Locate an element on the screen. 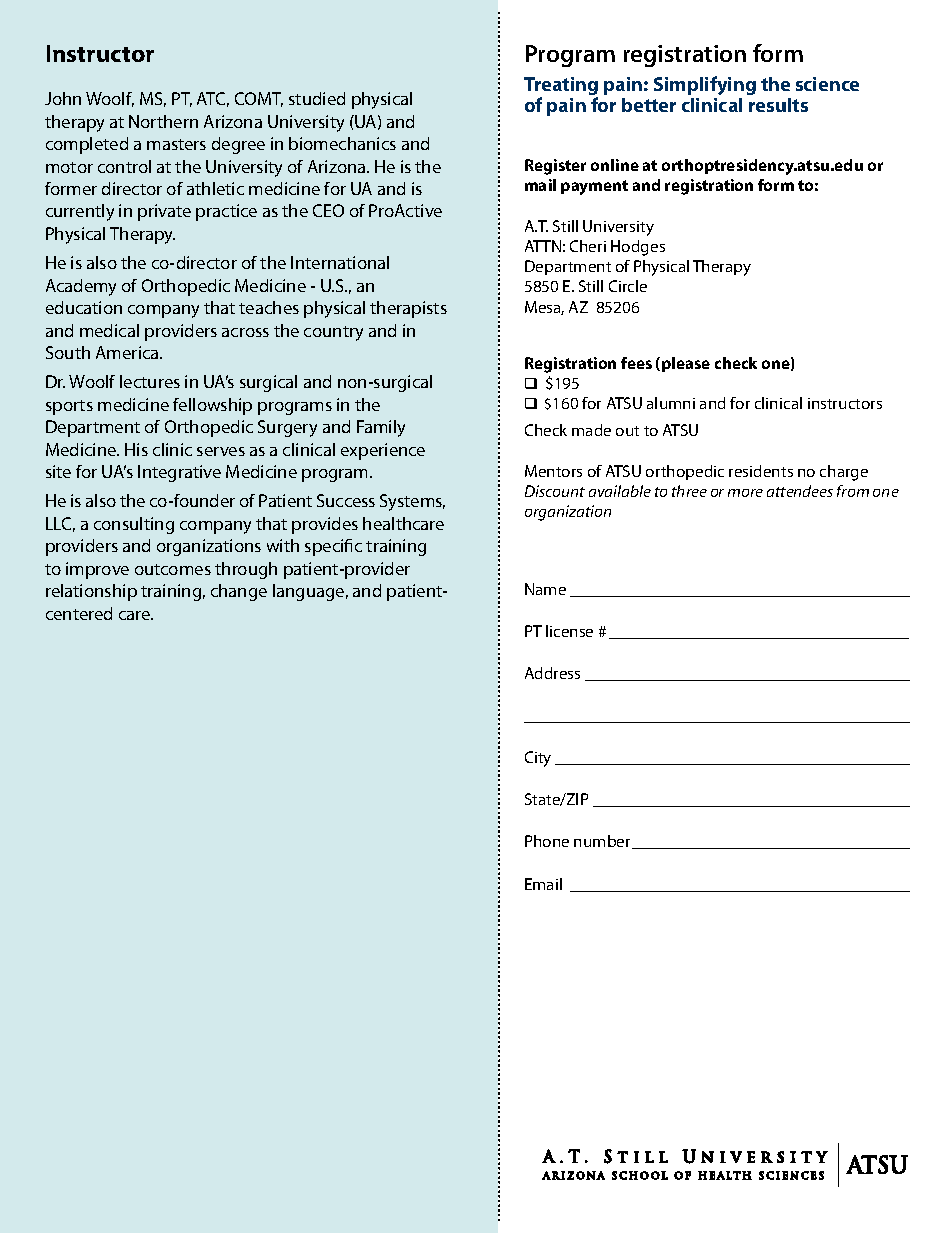  more is located at coordinates (745, 493).
